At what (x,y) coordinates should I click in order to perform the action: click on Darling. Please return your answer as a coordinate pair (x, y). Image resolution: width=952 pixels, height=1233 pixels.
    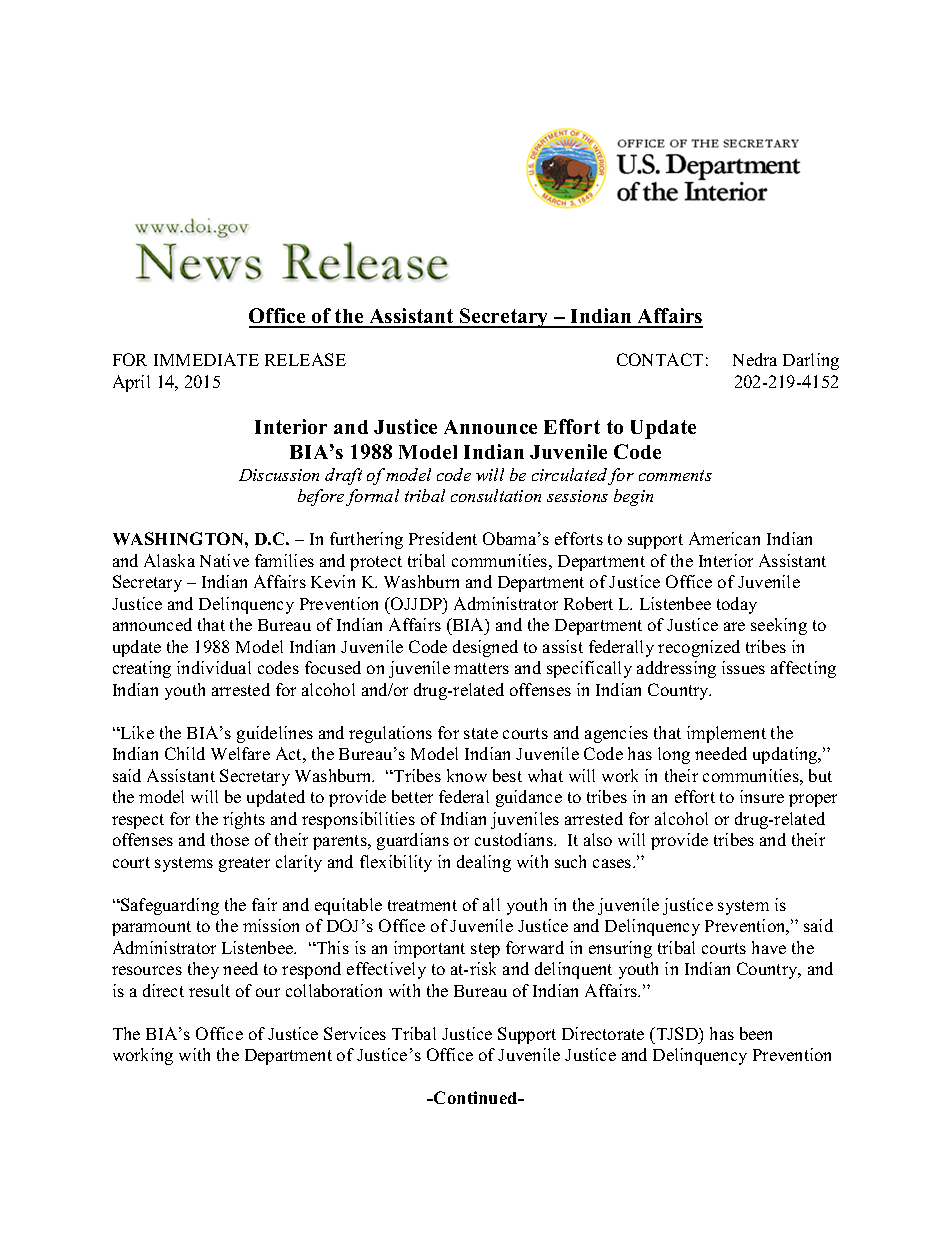
    Looking at the image, I should click on (811, 361).
